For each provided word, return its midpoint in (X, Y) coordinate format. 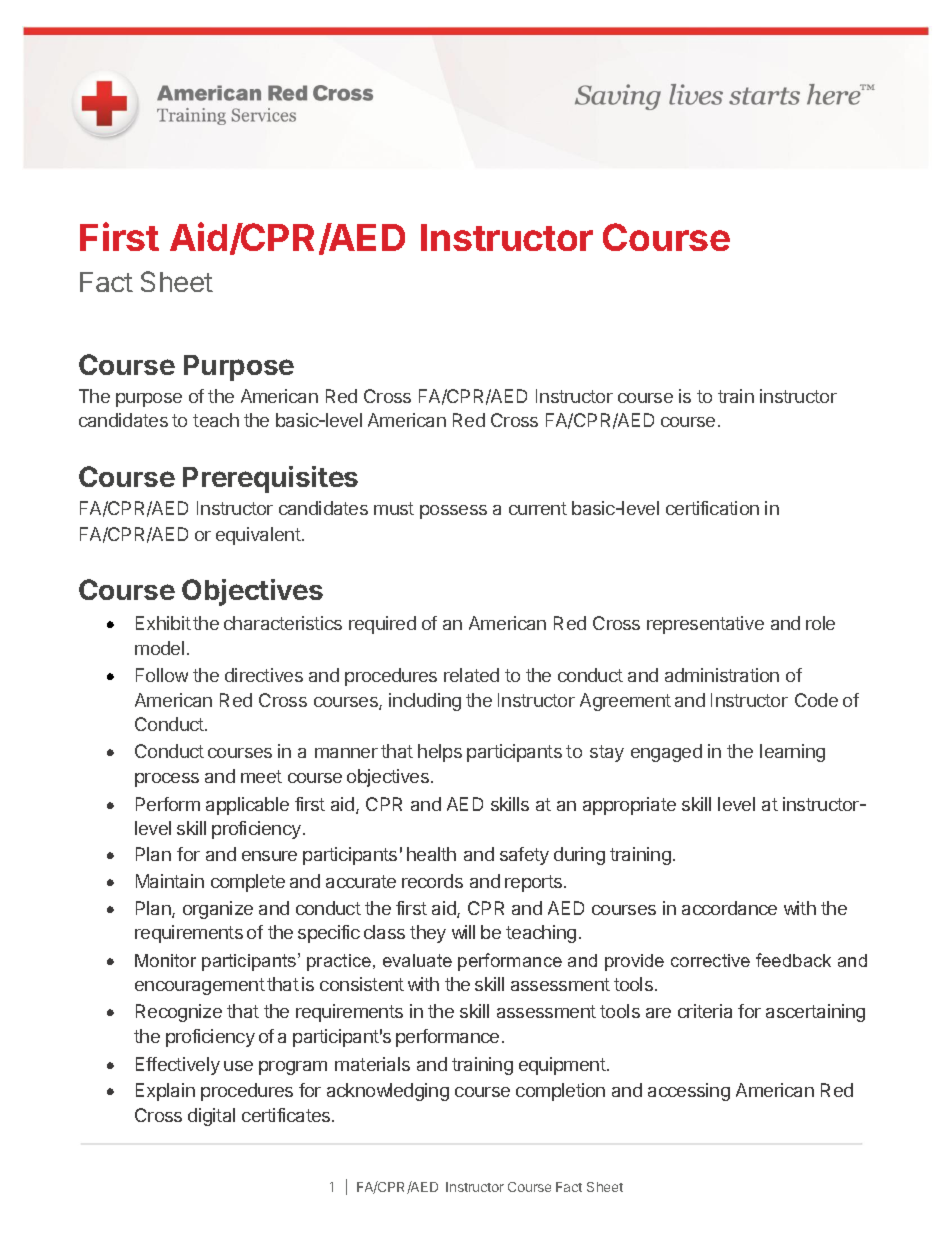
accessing (689, 1092)
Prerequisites (270, 479)
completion (560, 1092)
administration (722, 675)
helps (440, 753)
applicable (247, 806)
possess (453, 512)
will (463, 932)
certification (712, 508)
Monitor (165, 960)
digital (211, 1117)
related (471, 675)
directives (264, 675)
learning (792, 753)
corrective (710, 960)
